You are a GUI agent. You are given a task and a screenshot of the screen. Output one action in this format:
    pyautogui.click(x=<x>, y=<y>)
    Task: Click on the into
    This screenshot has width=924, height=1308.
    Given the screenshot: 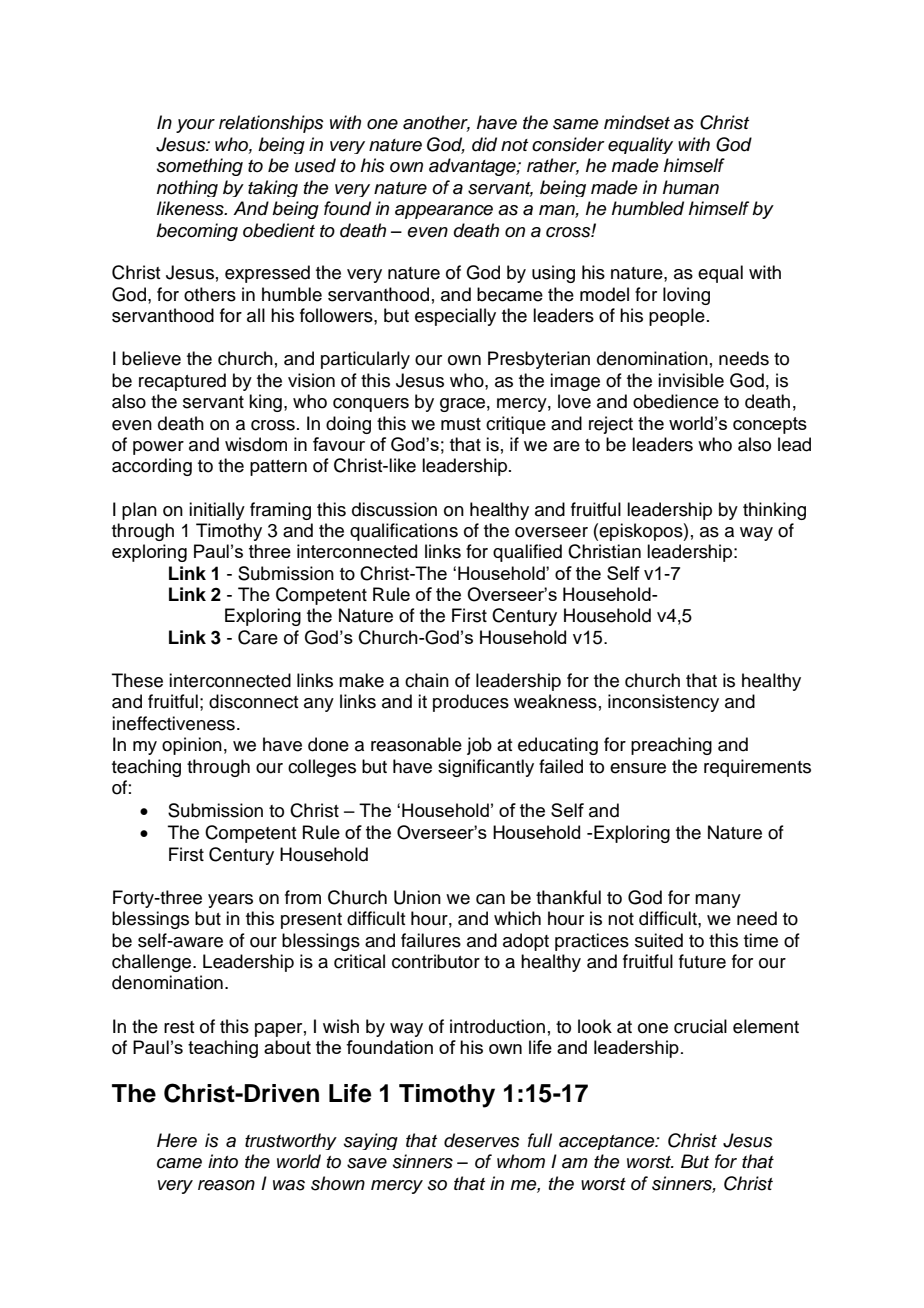 What is the action you would take?
    pyautogui.click(x=223, y=1161)
